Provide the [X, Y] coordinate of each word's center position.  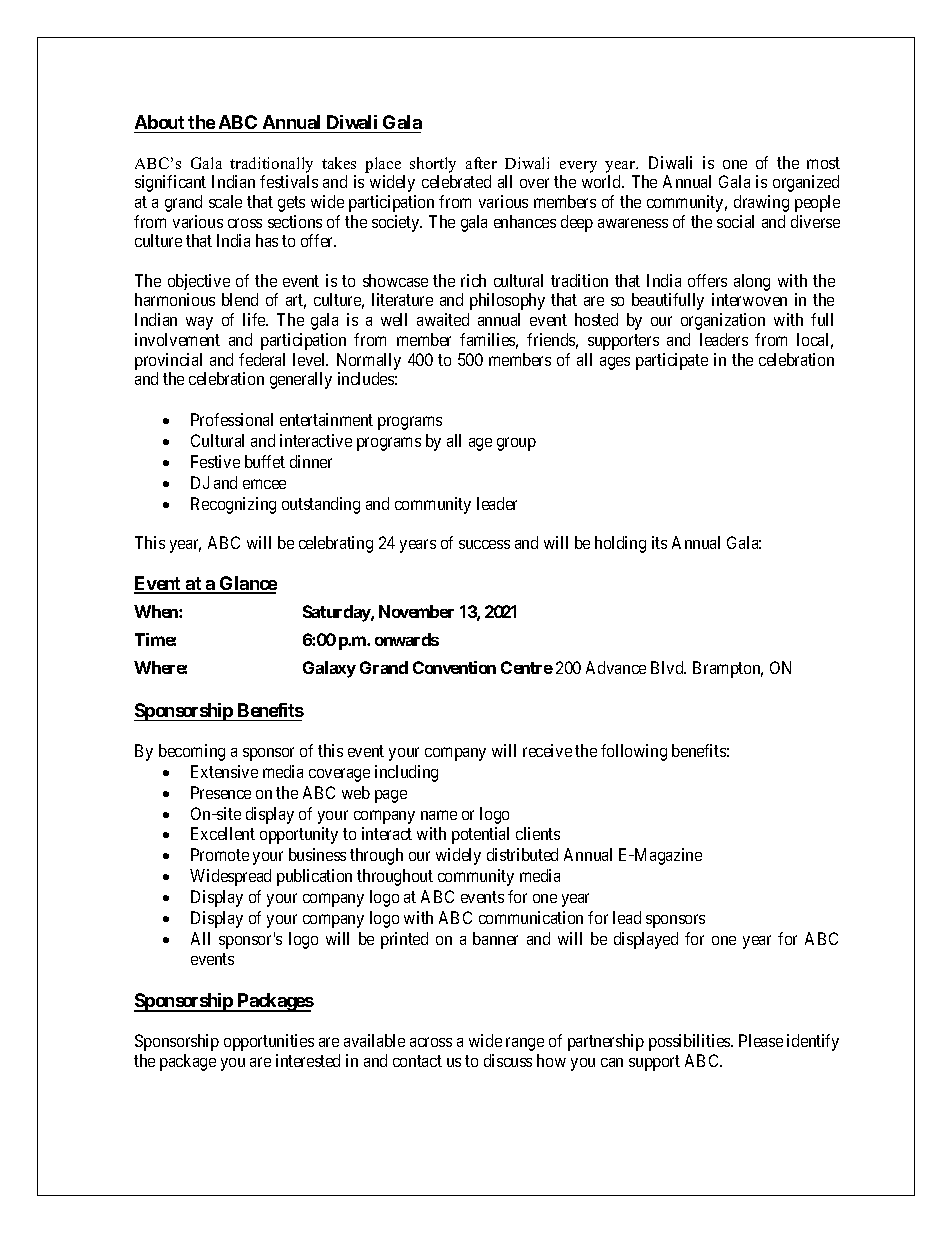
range [525, 1044]
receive [547, 750]
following [634, 752]
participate [672, 361]
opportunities [269, 1042]
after [481, 163]
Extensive [224, 771]
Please [761, 1040]
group [516, 444]
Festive [215, 461]
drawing [761, 203]
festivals [289, 181]
